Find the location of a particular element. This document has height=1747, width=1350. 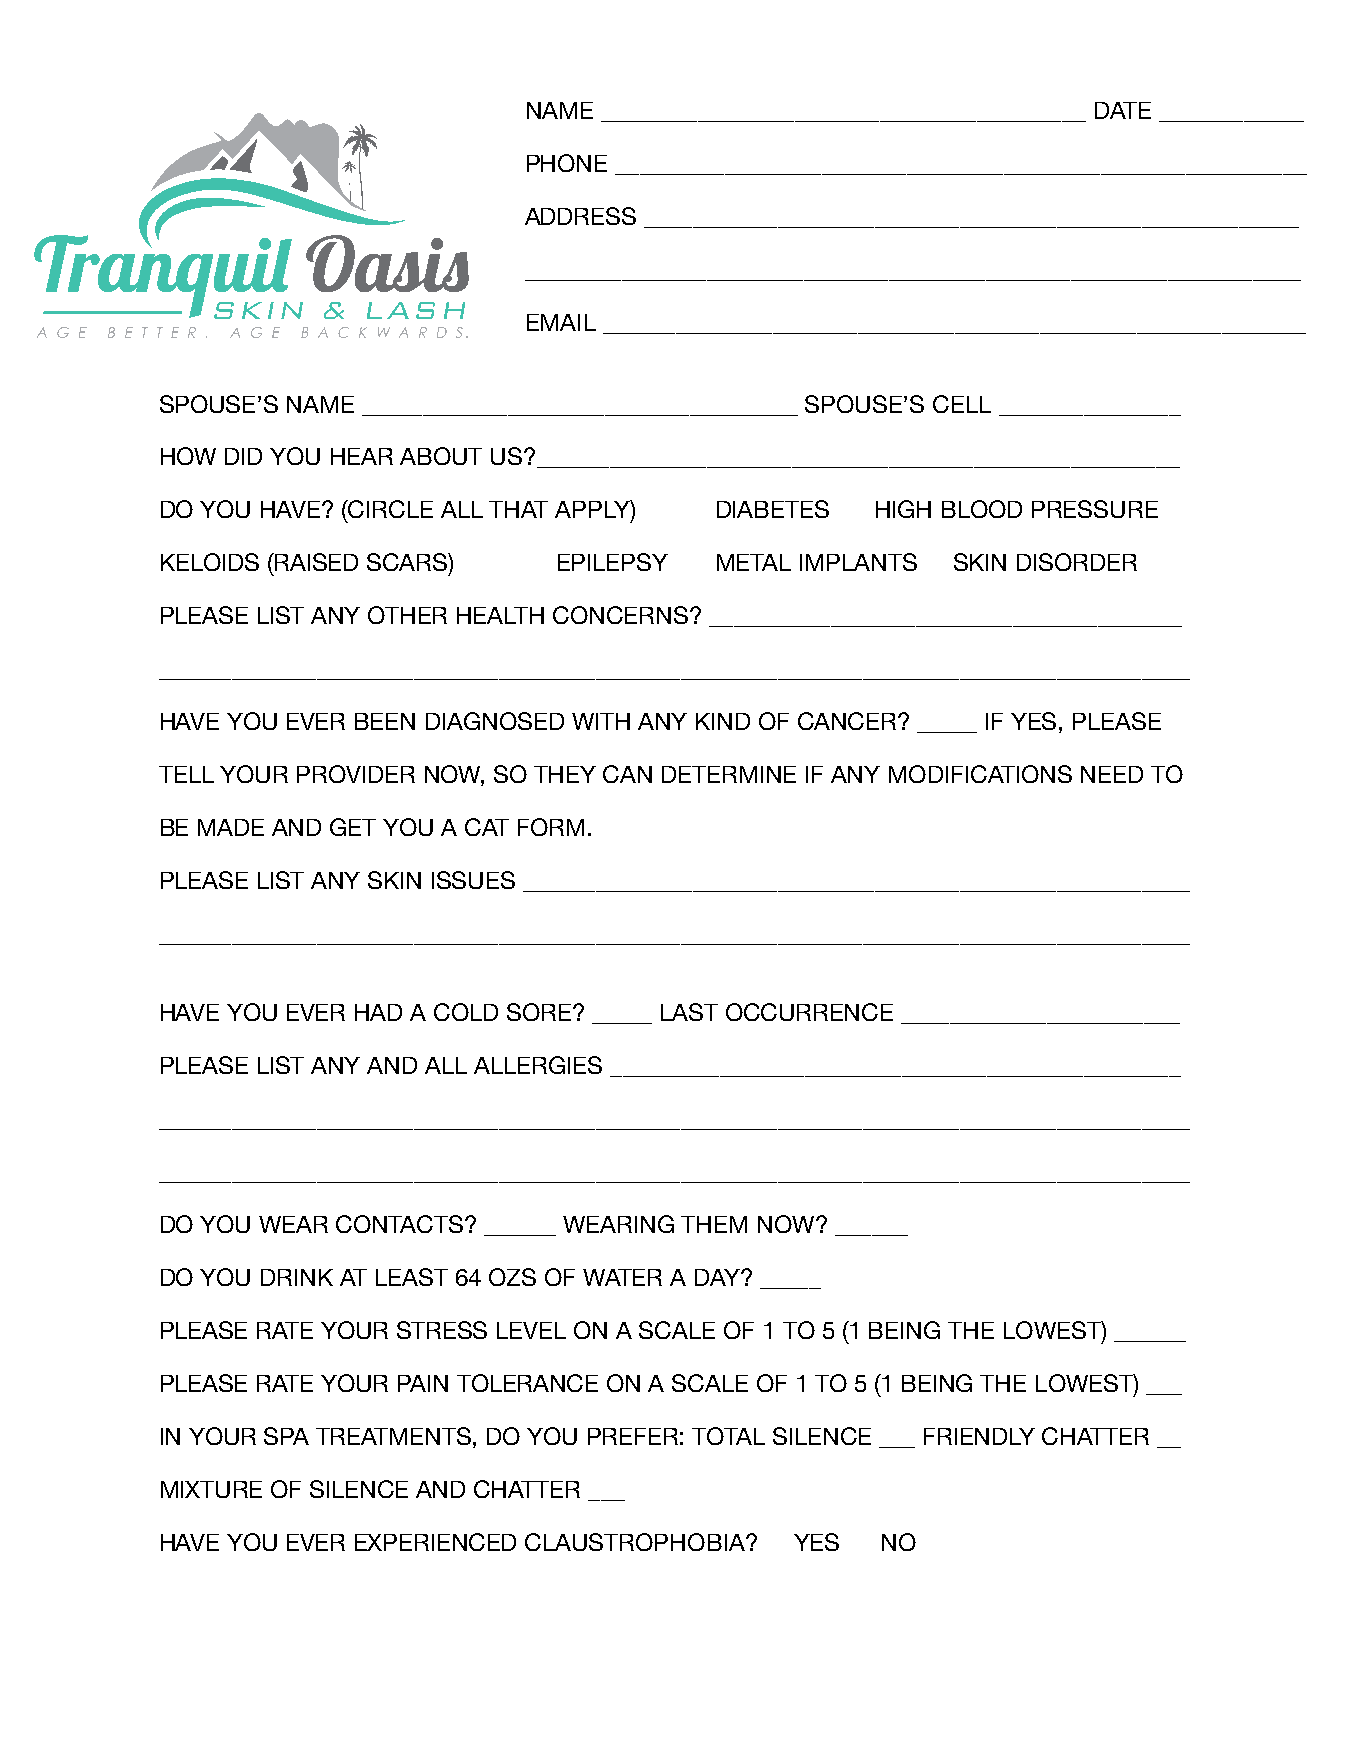

DETERMINE is located at coordinates (729, 774).
